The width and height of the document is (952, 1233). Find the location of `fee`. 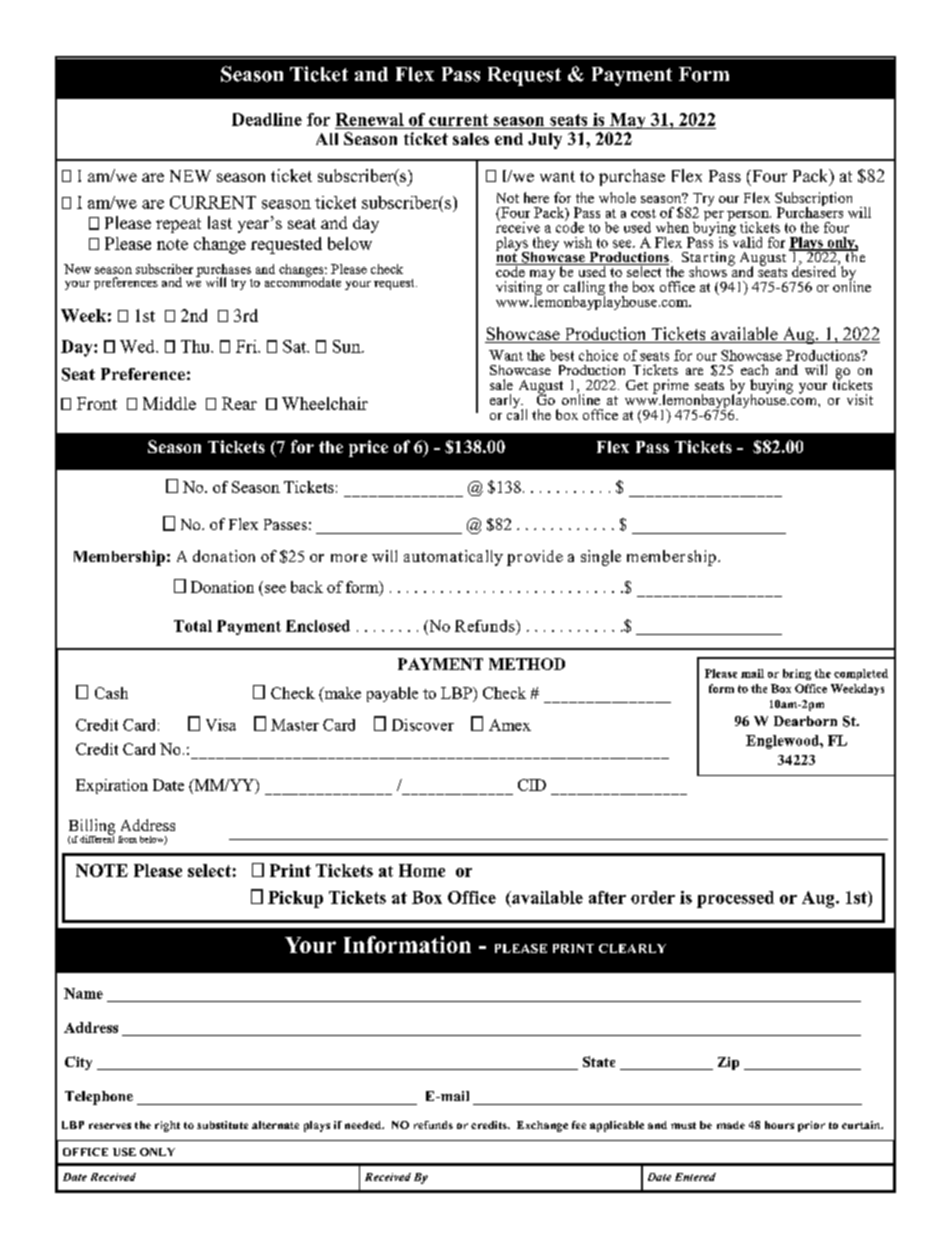

fee is located at coordinates (579, 1125).
